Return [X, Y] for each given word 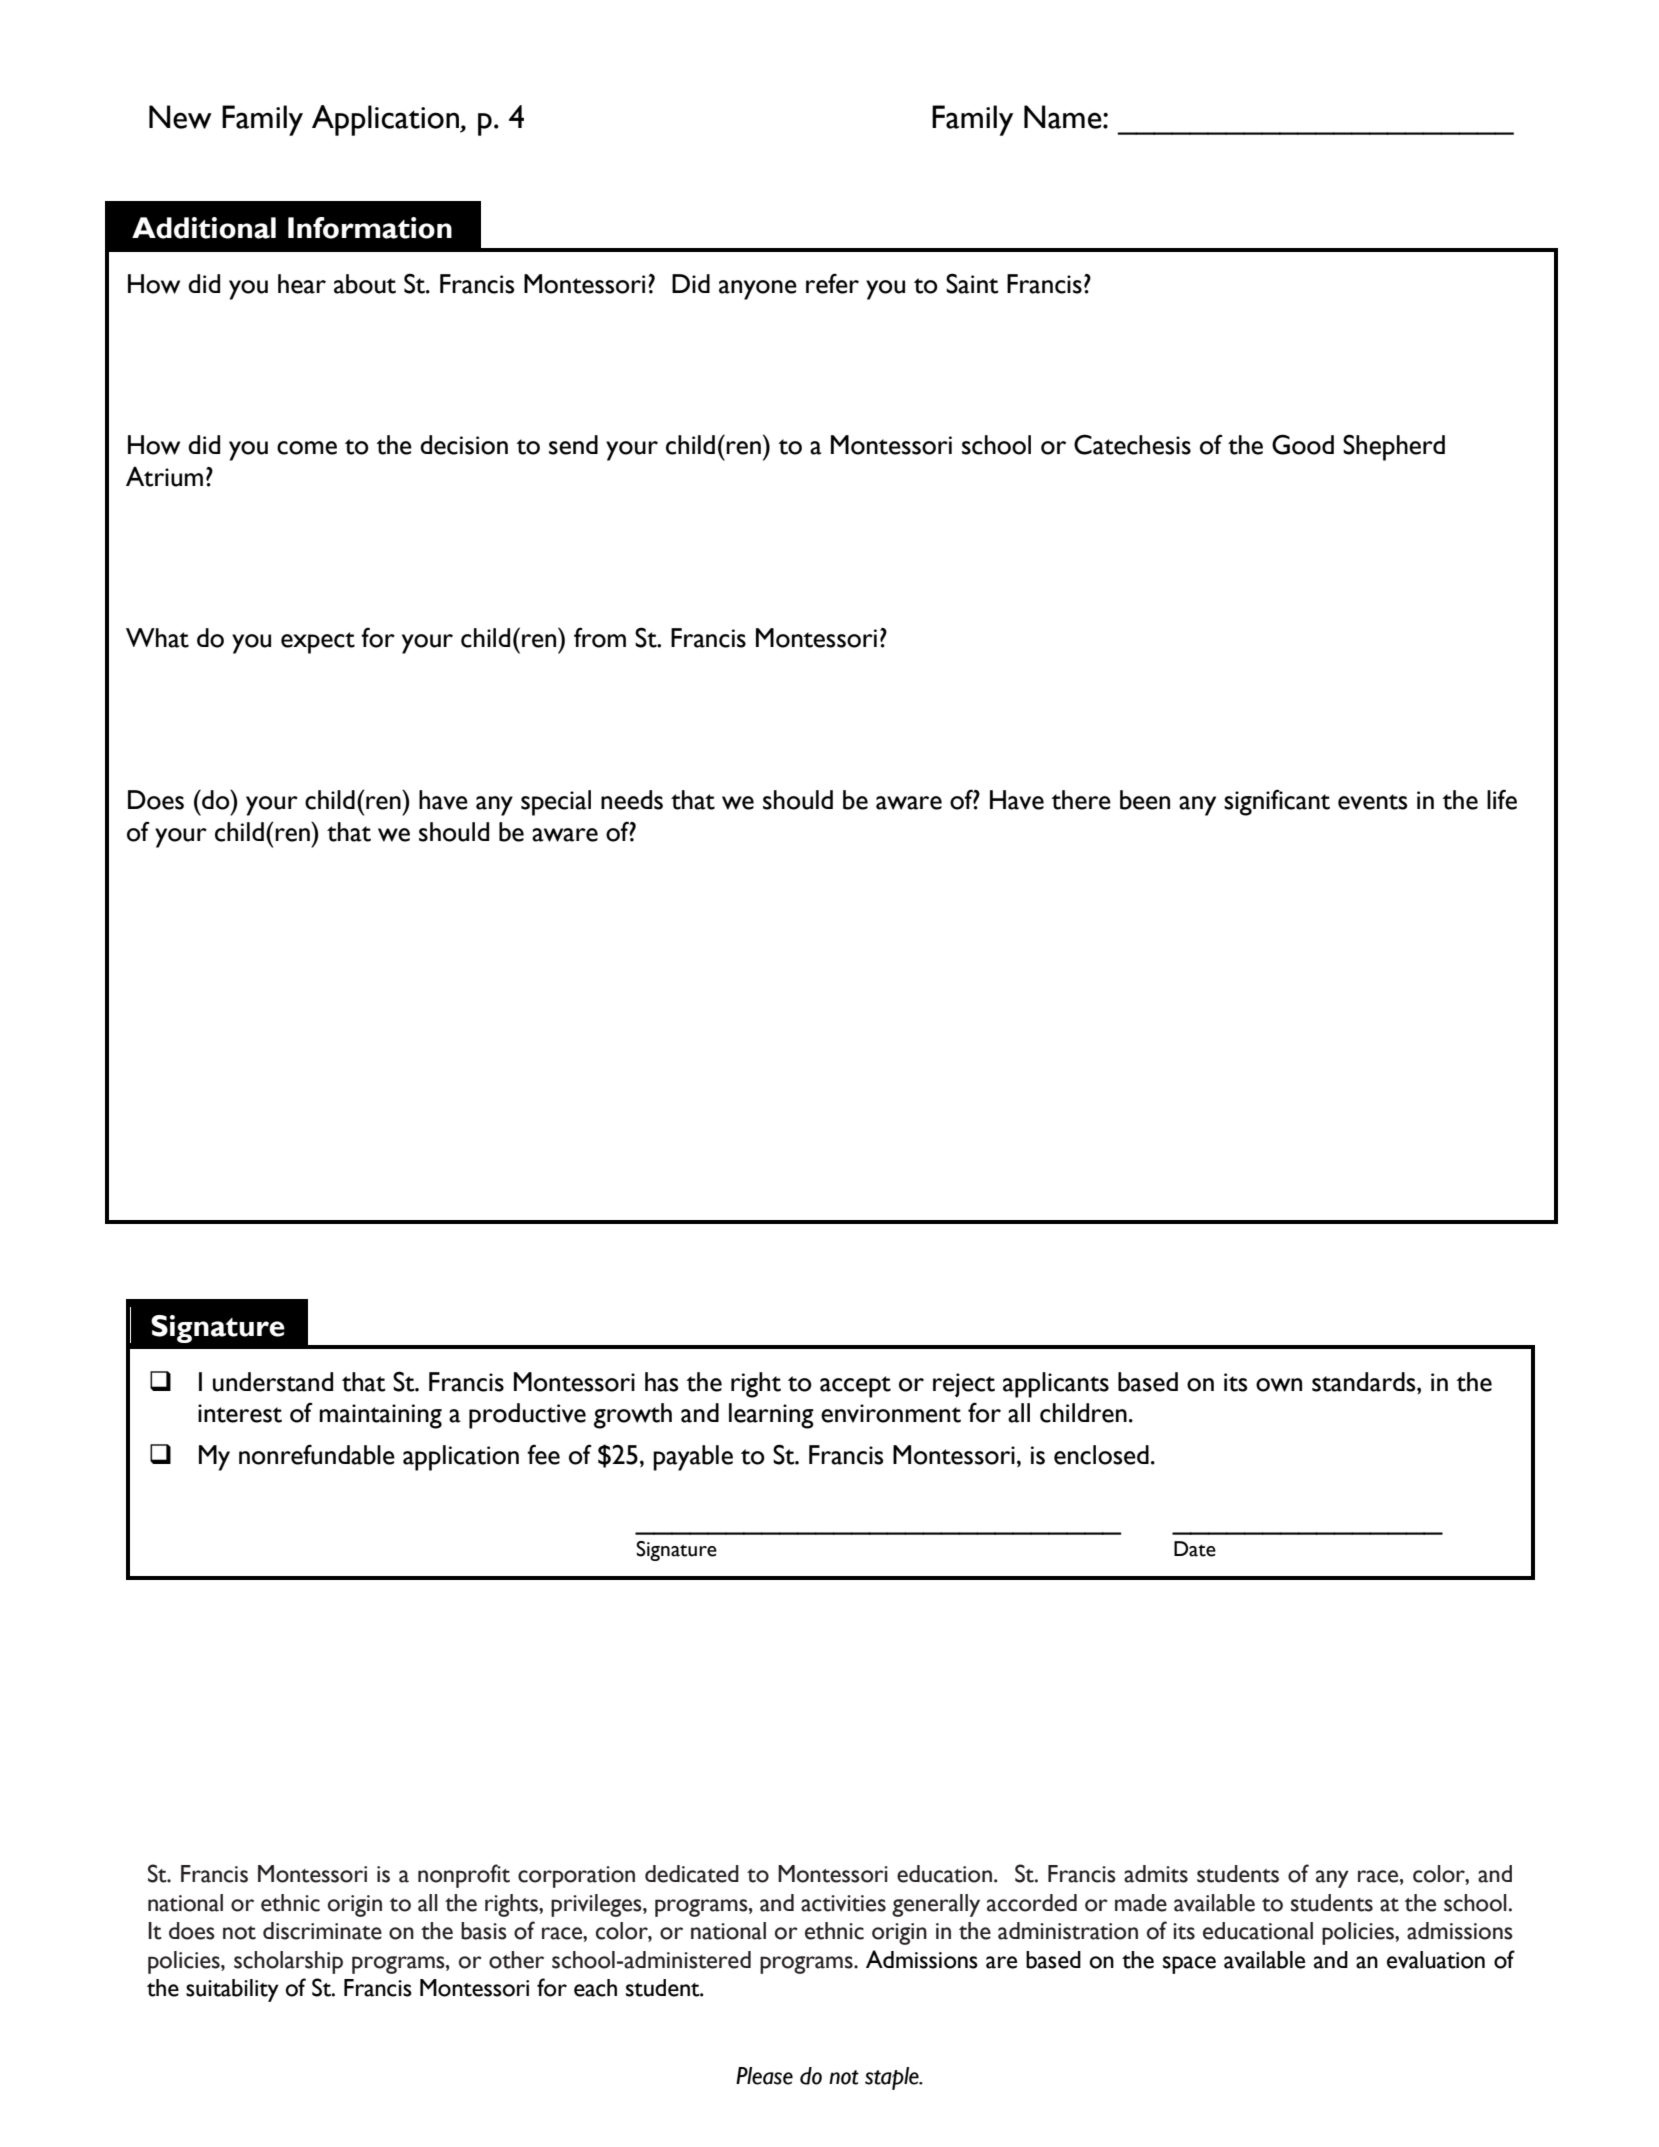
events [1372, 802]
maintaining [381, 1416]
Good [1303, 444]
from [600, 637]
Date [1195, 1549]
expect [318, 643]
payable [693, 1458]
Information [370, 228]
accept [855, 1387]
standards [1365, 1382]
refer [832, 283]
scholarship [288, 1962]
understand [273, 1382]
